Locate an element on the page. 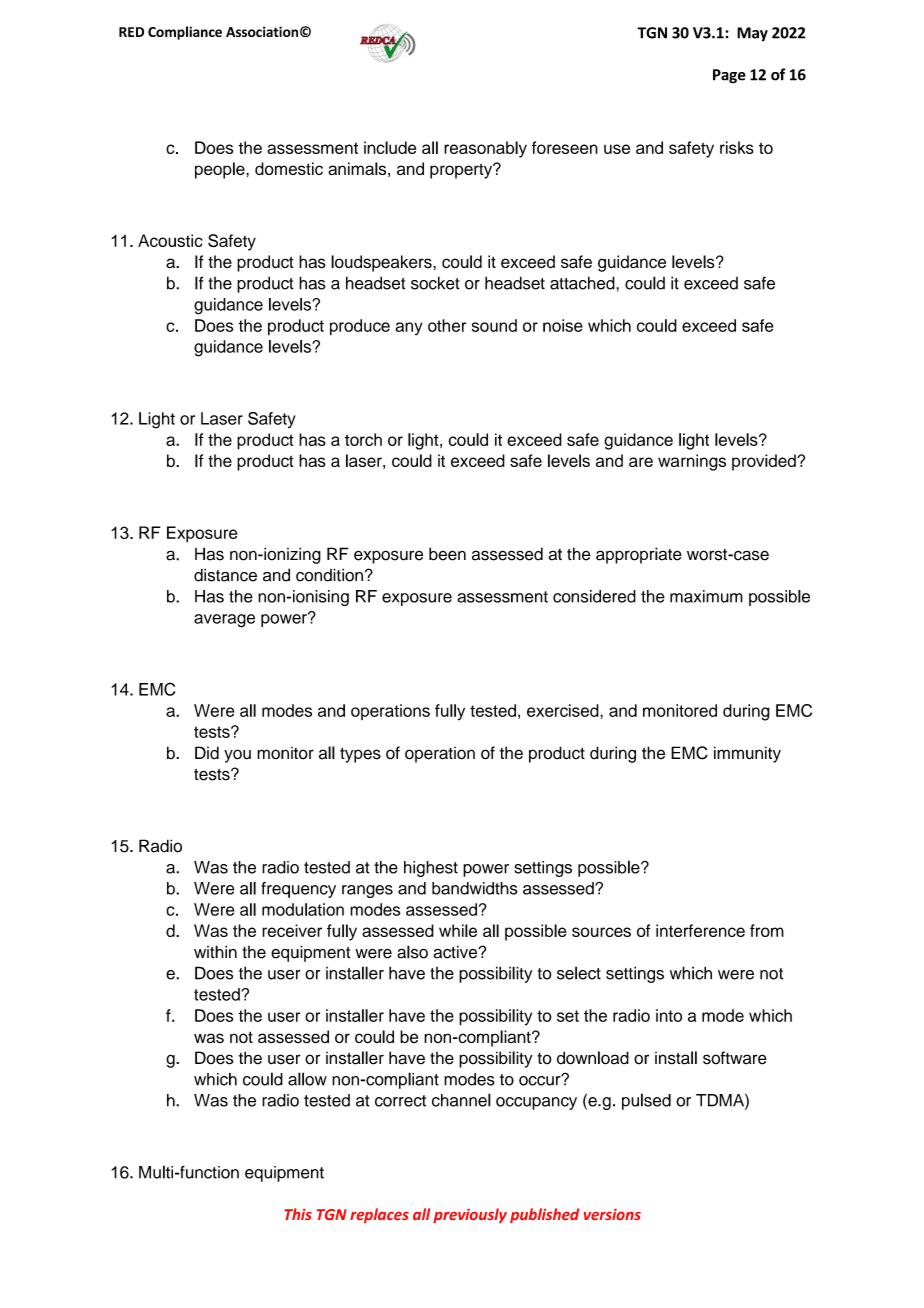  average is located at coordinates (224, 621).
